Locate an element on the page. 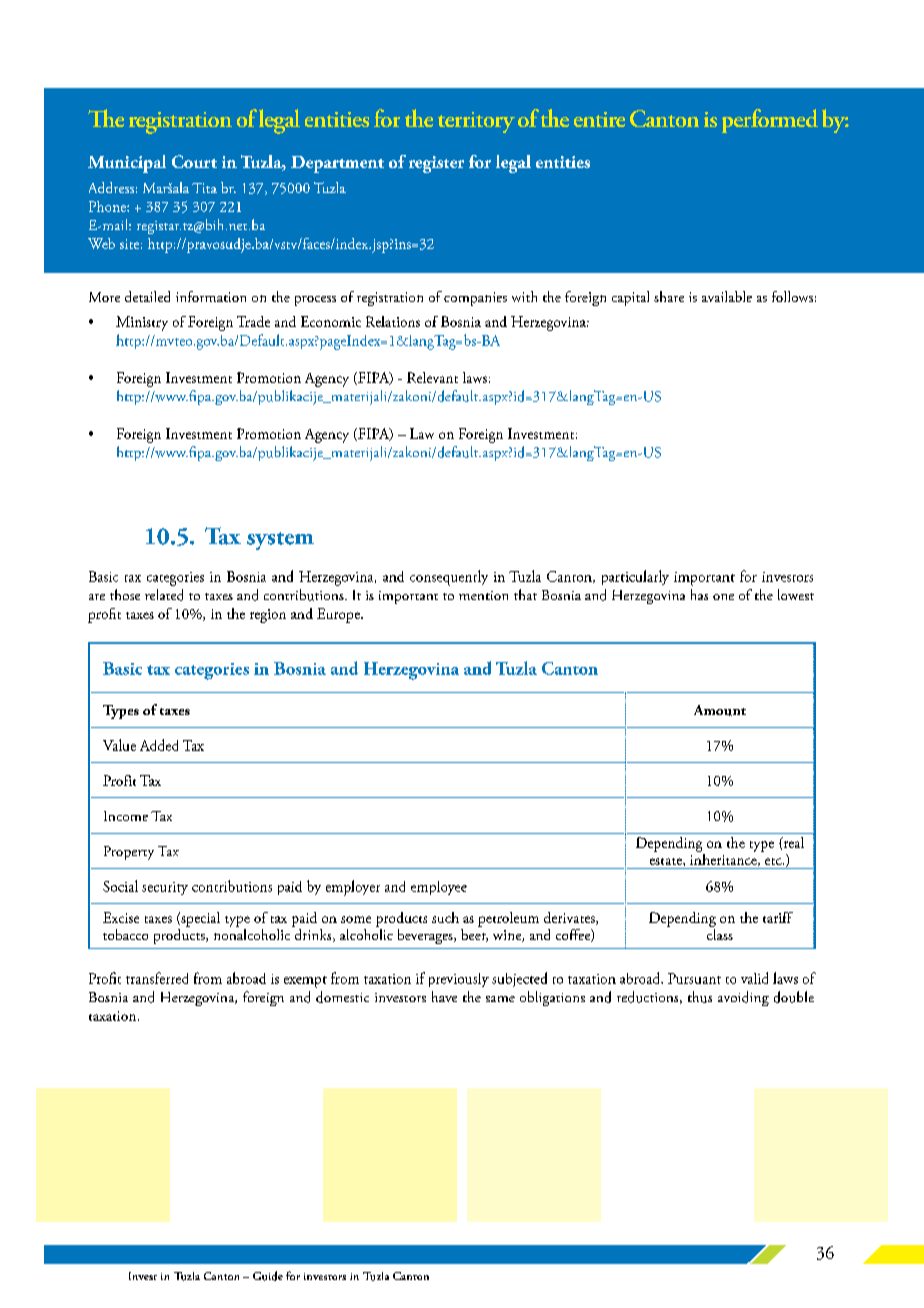  Relevant is located at coordinates (432, 377).
